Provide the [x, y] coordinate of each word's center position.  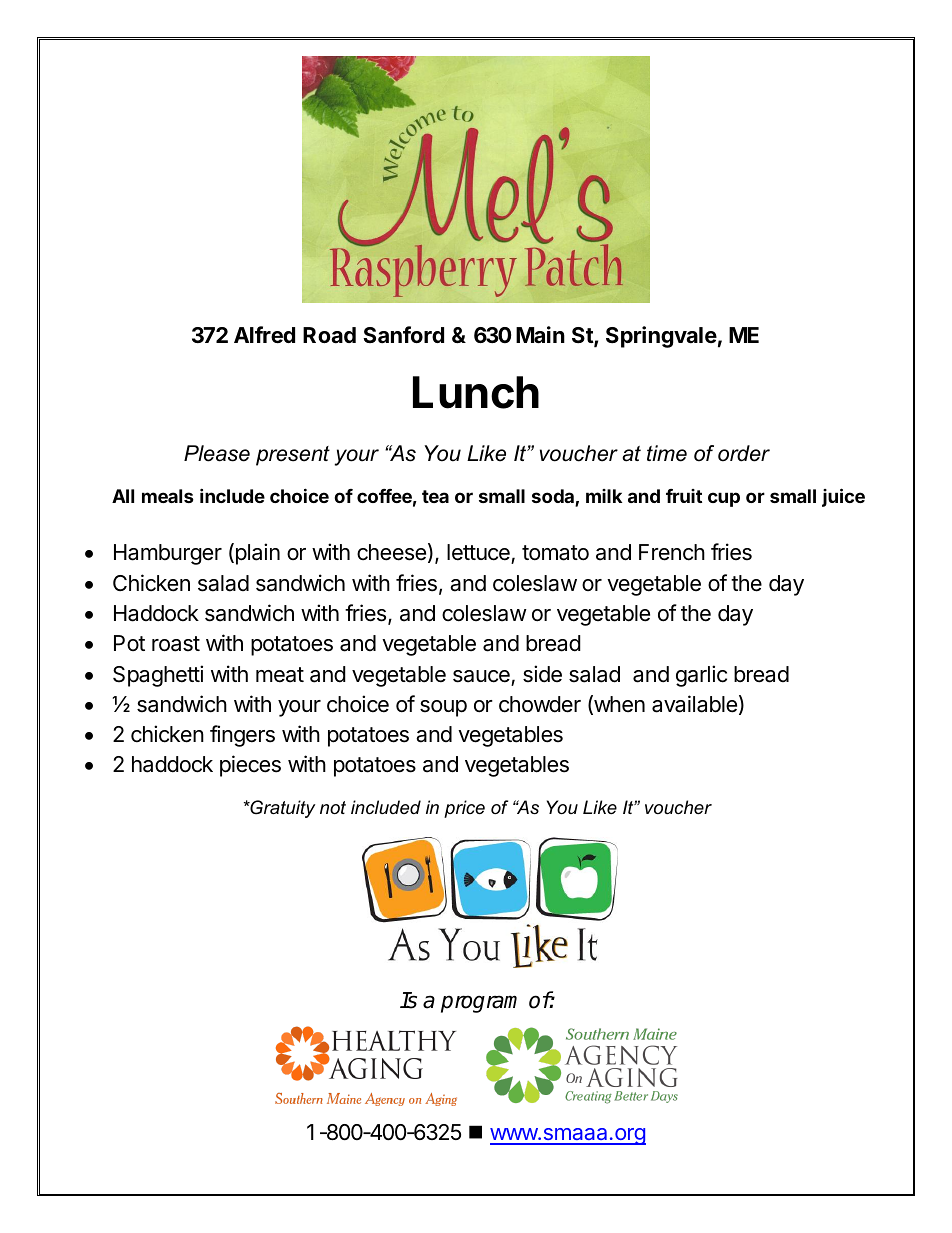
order [744, 453]
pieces [250, 766]
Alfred [264, 335]
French [672, 552]
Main [540, 335]
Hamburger [168, 554]
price [464, 809]
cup [724, 499]
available [694, 704]
